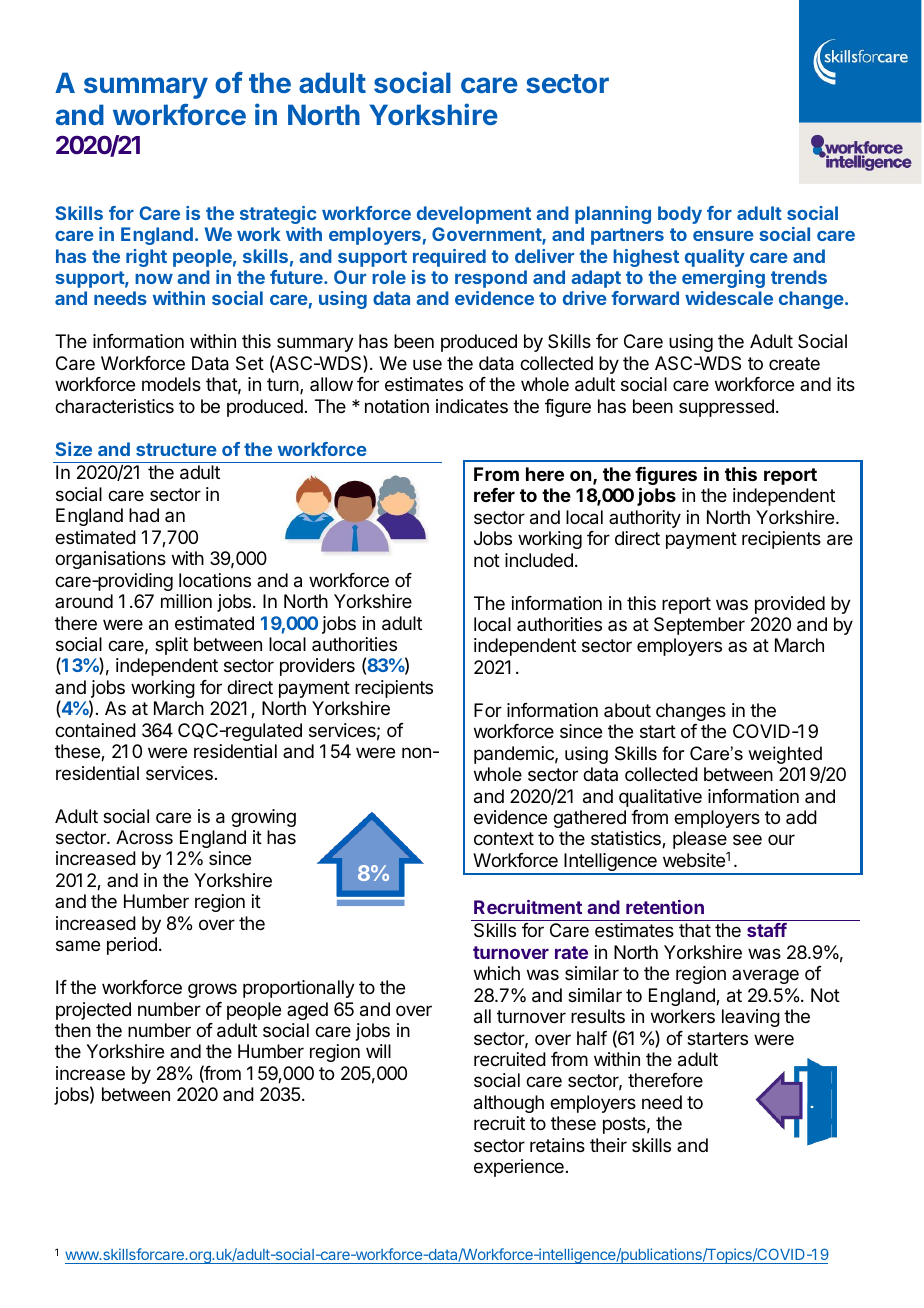 This document has height=1308, width=924. I want to click on right, so click(146, 258).
